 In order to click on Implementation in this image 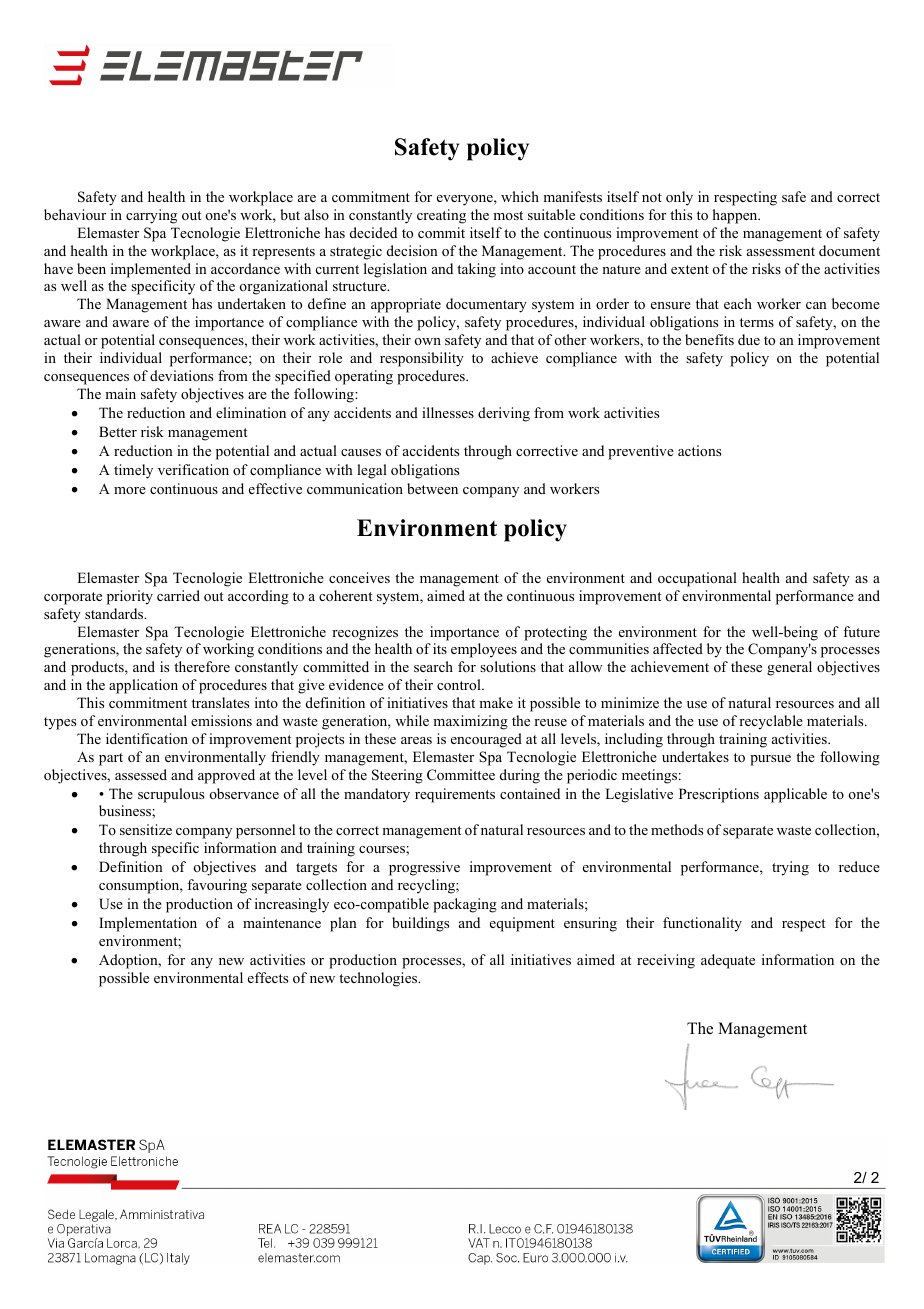, I will do `click(148, 924)`.
